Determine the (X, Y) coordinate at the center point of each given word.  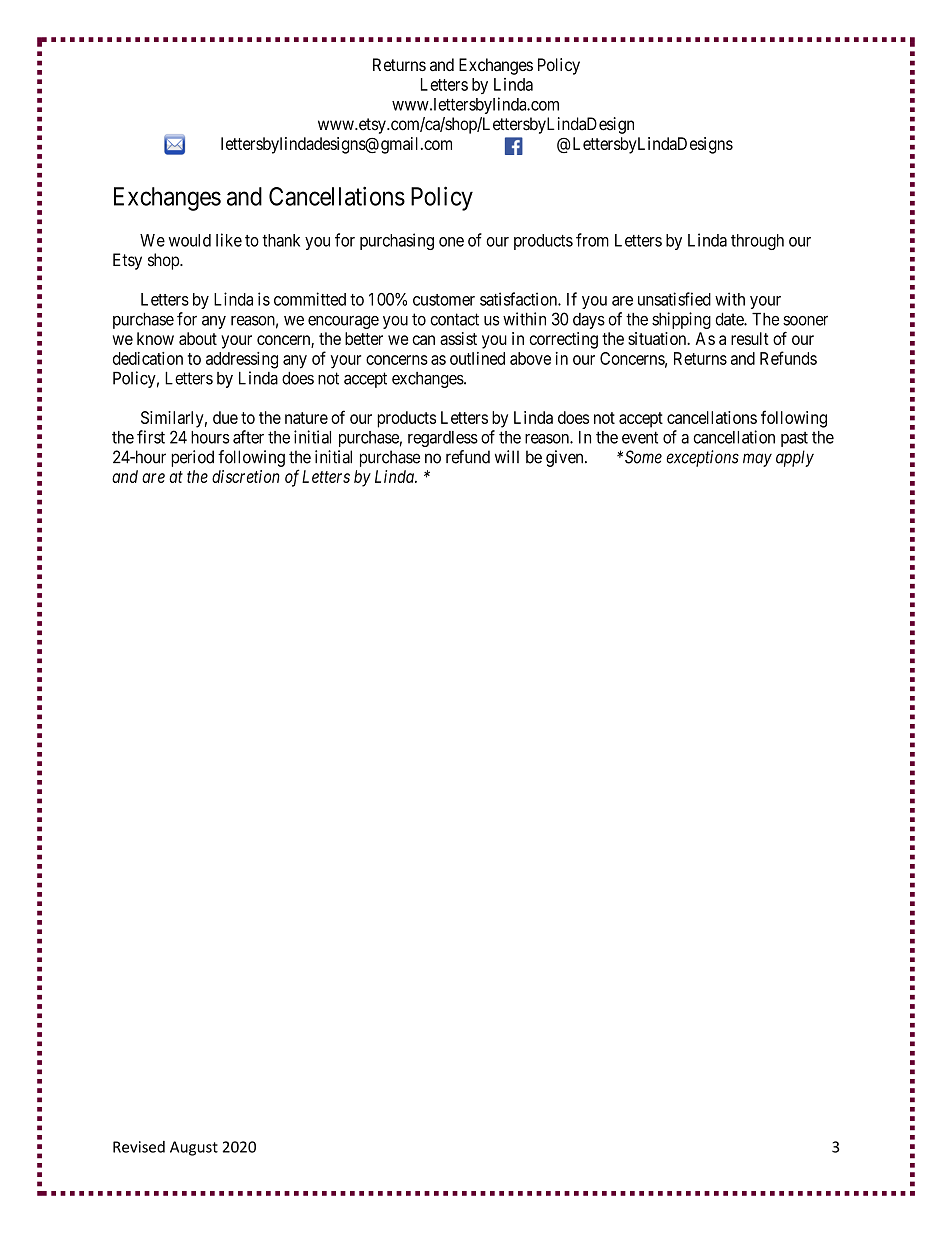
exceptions (702, 458)
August (194, 1148)
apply (795, 458)
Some (643, 457)
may (757, 460)
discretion (246, 476)
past (794, 439)
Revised (139, 1147)
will (507, 456)
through (757, 242)
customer (444, 300)
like (229, 240)
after (248, 437)
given (566, 458)
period (192, 458)
